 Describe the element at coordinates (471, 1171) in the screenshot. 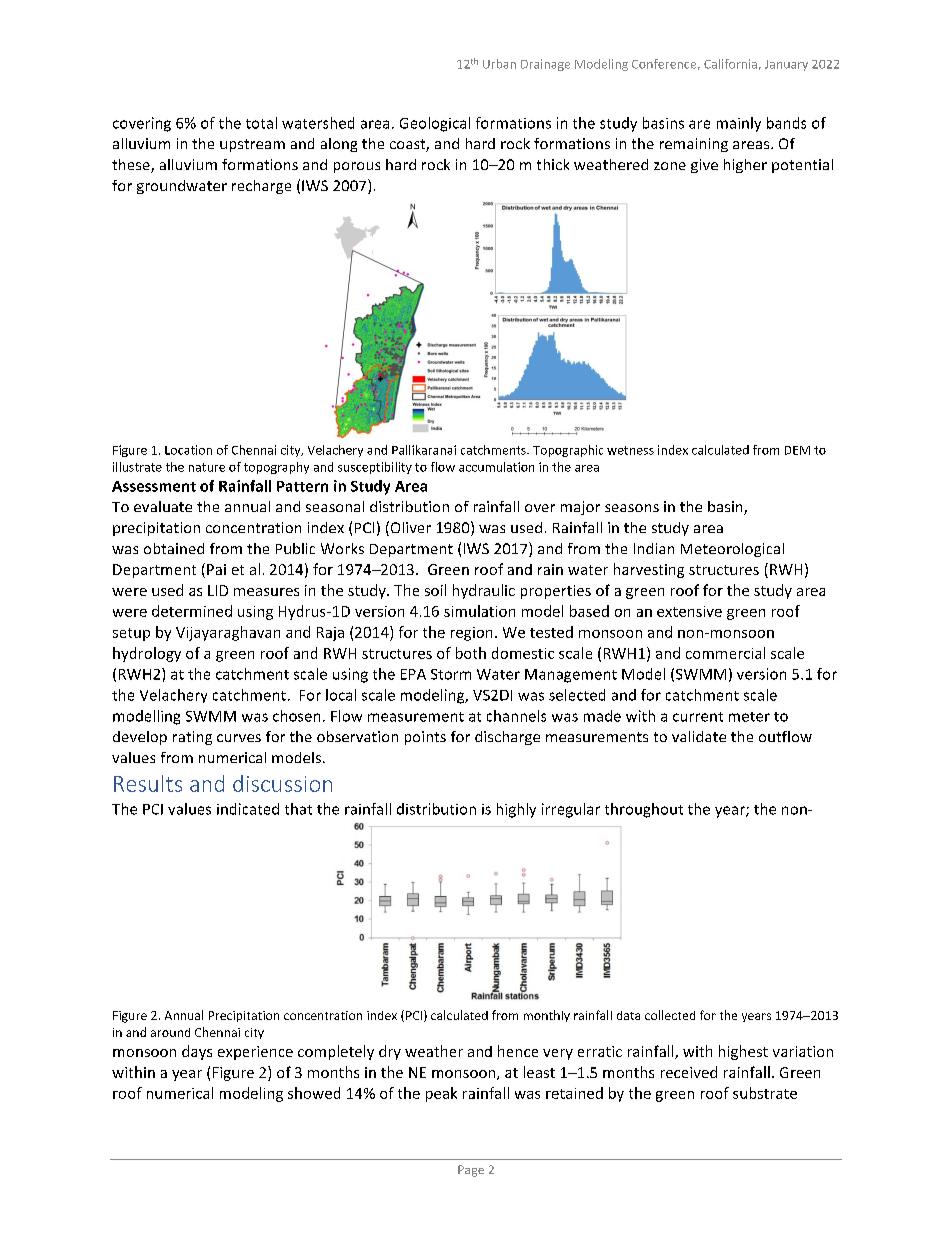

I see `Page` at that location.
